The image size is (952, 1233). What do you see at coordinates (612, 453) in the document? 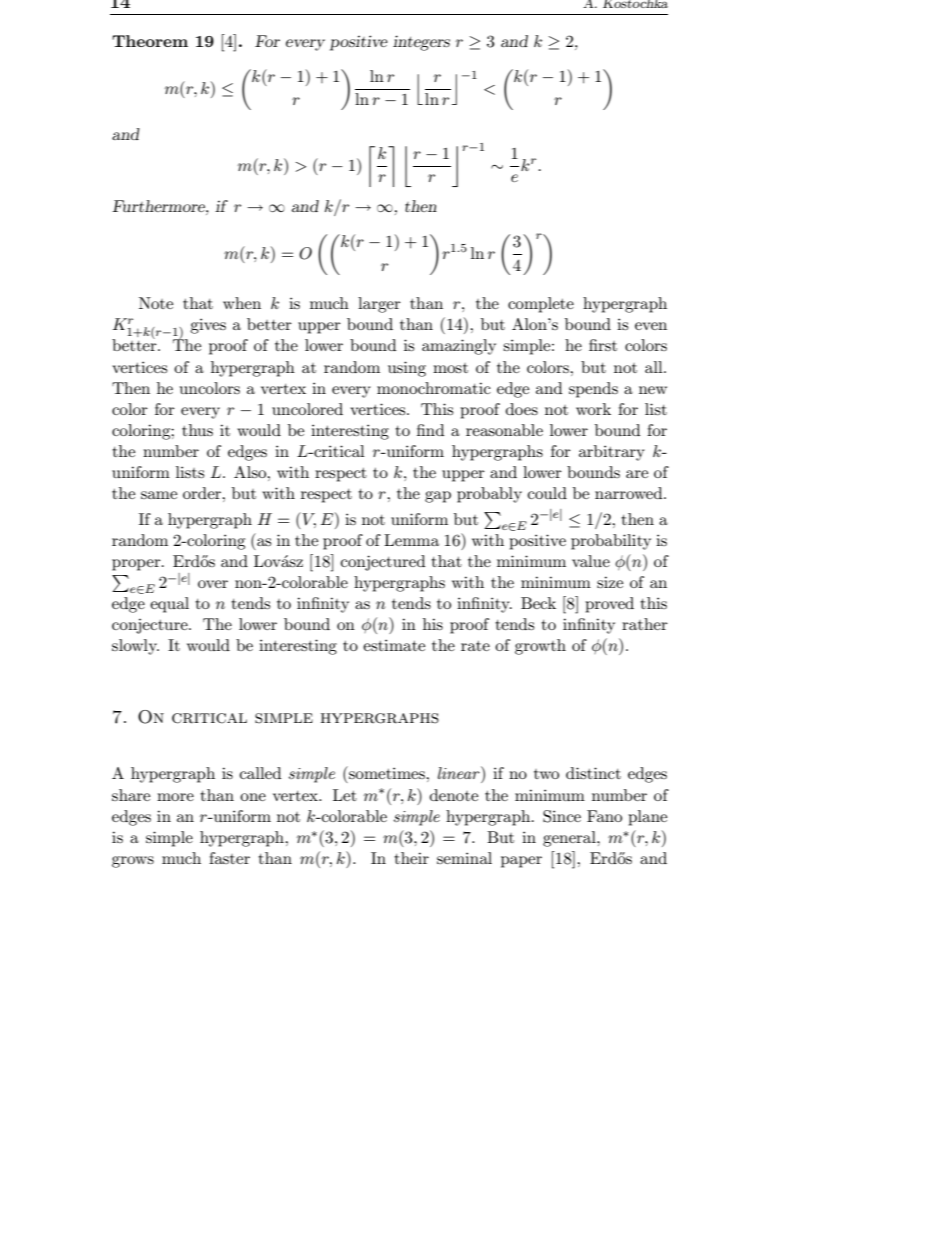
I see `arbitrary` at bounding box center [612, 453].
